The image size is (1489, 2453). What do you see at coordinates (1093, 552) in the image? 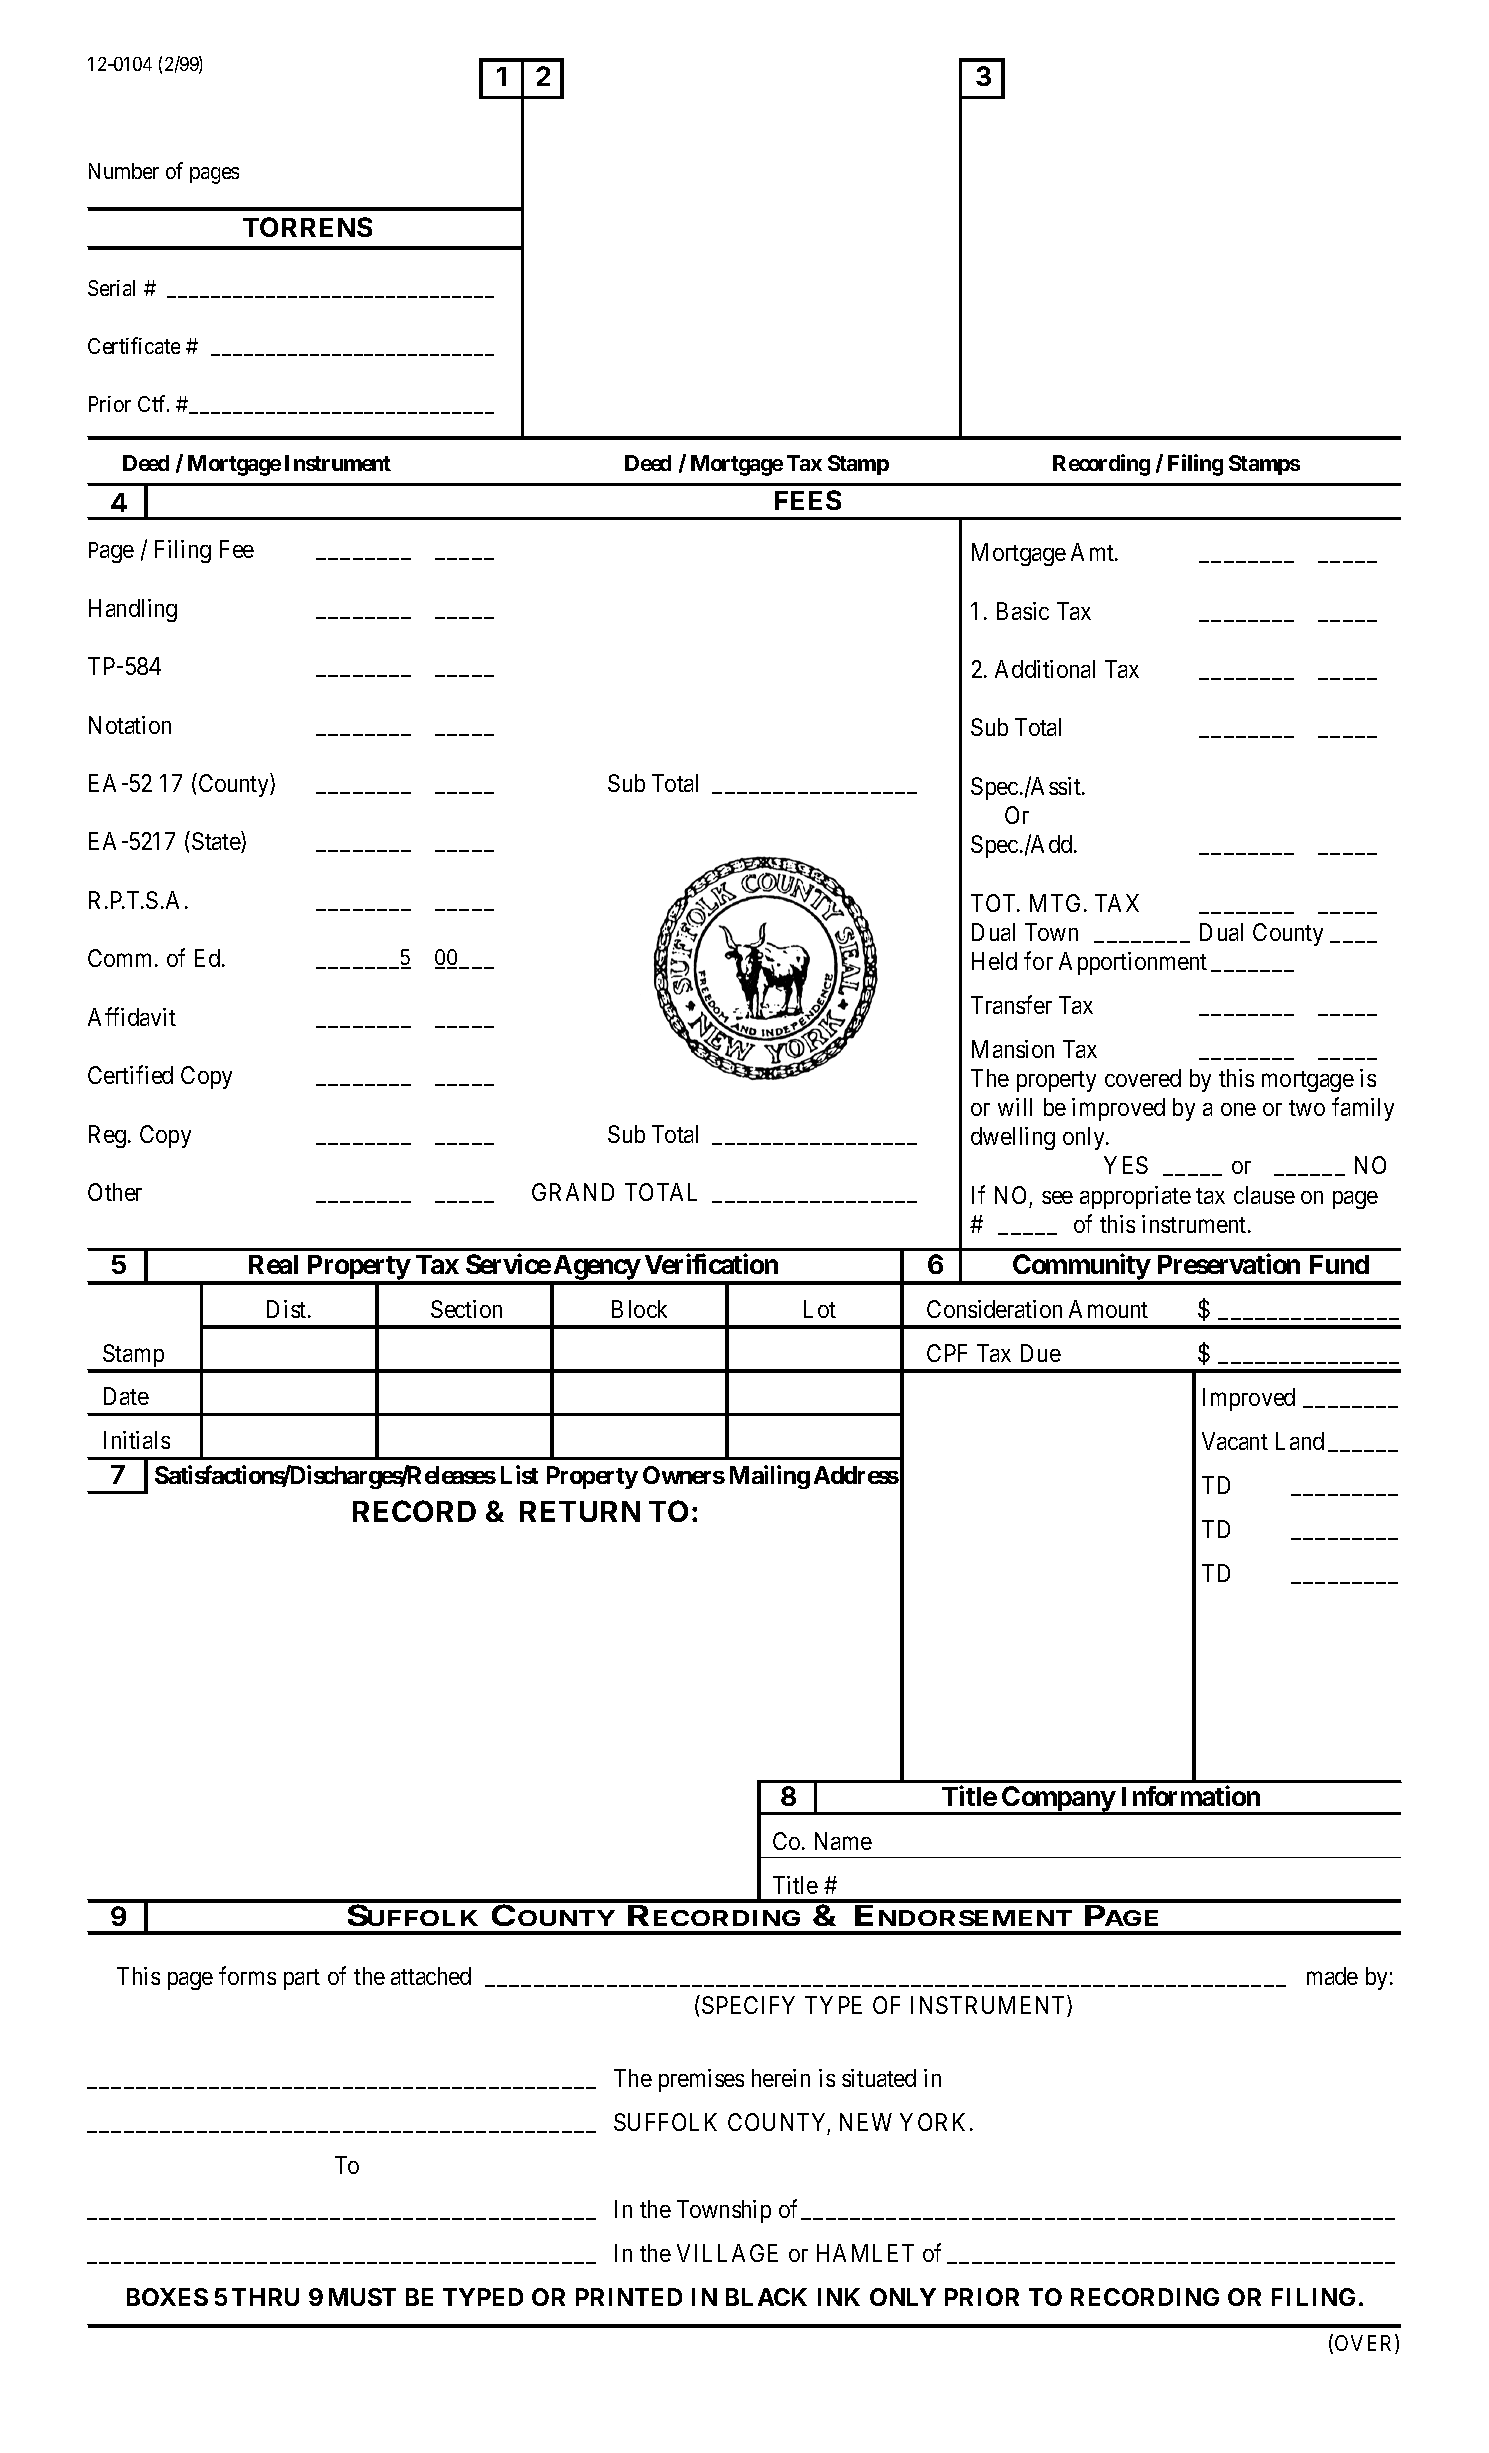
I see `Amt` at bounding box center [1093, 552].
